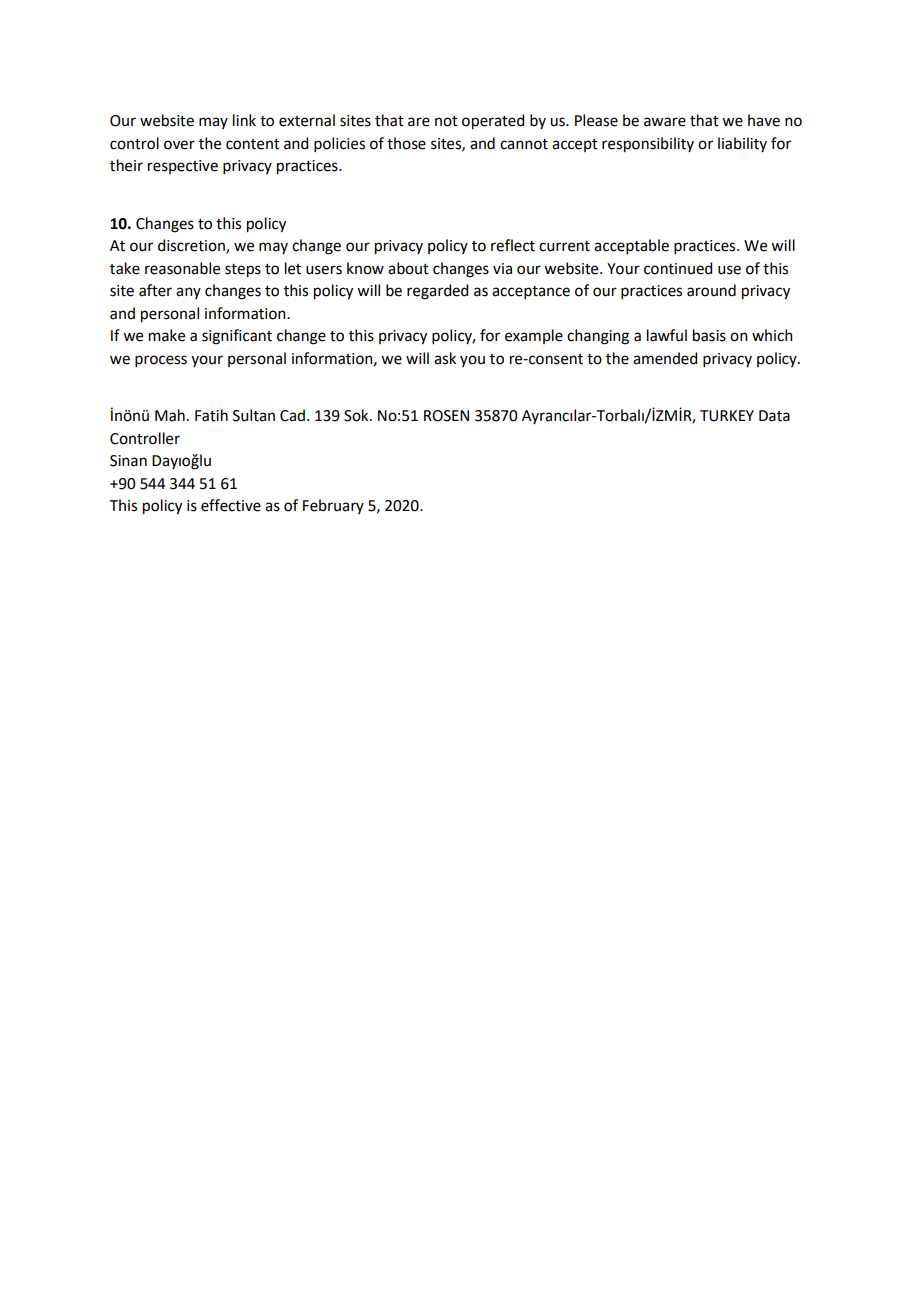  Describe the element at coordinates (493, 122) in the page. I see `operated` at that location.
